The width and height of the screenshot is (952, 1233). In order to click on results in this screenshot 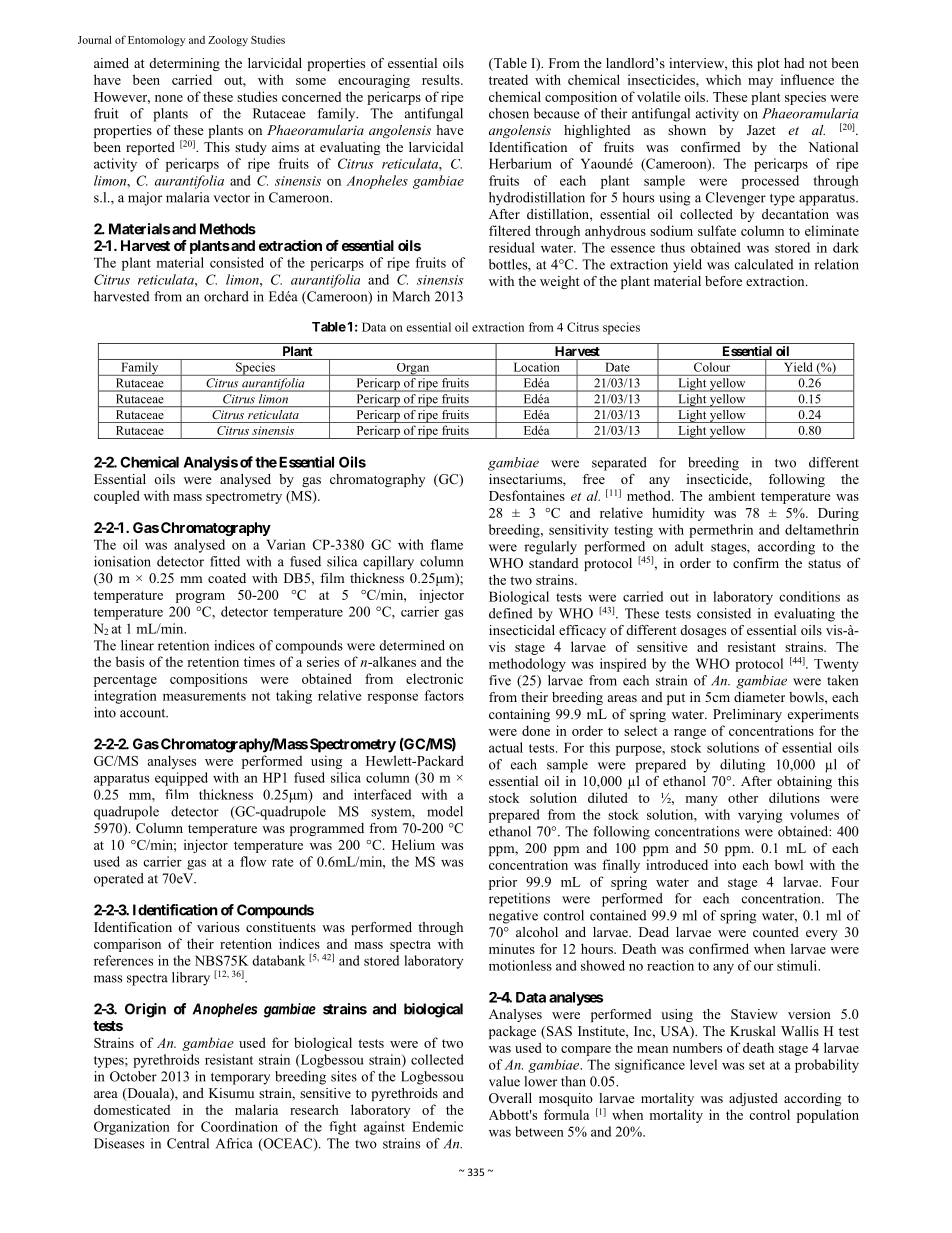, I will do `click(442, 79)`.
